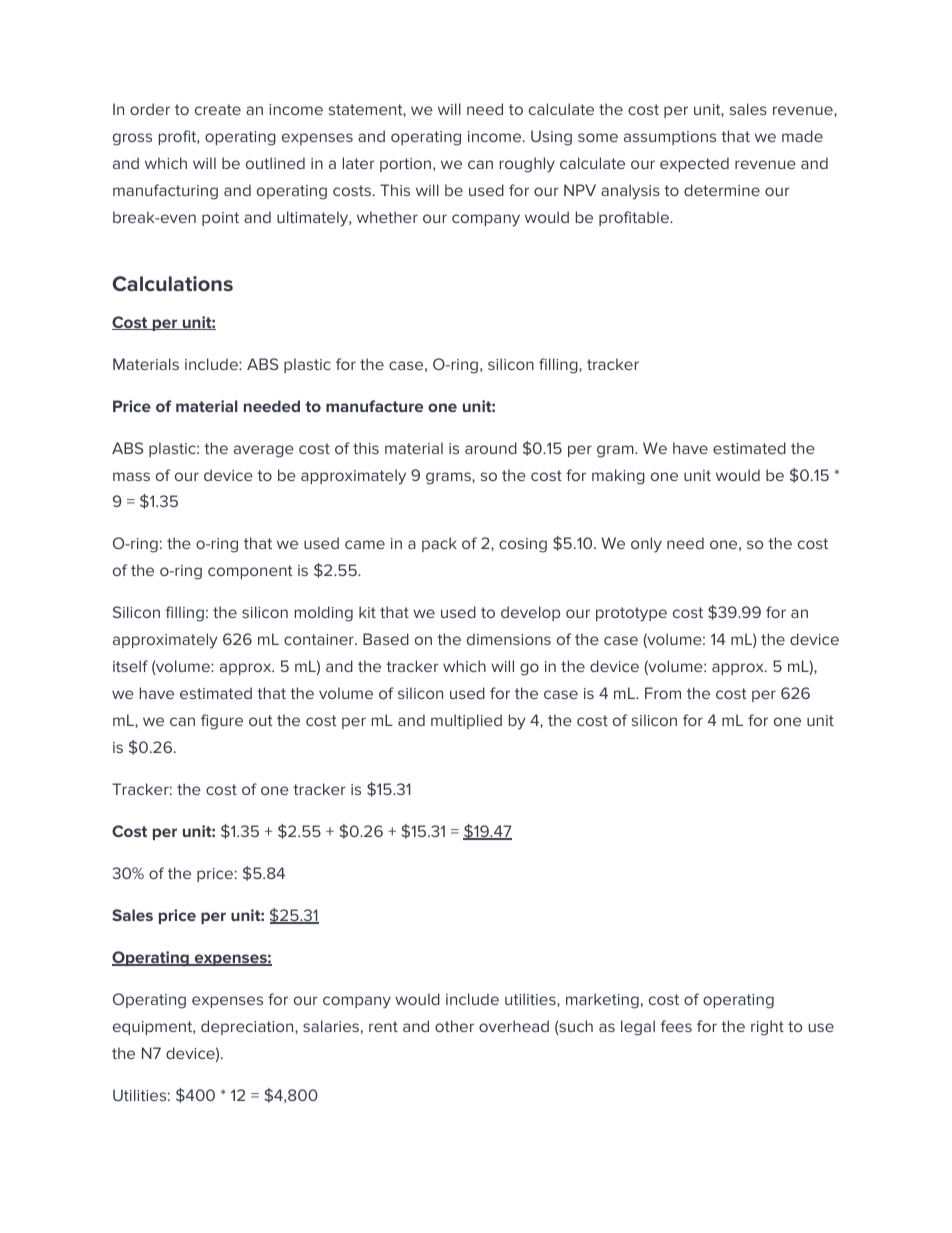 The height and width of the document is (1233, 952). What do you see at coordinates (439, 544) in the document?
I see `pack` at bounding box center [439, 544].
